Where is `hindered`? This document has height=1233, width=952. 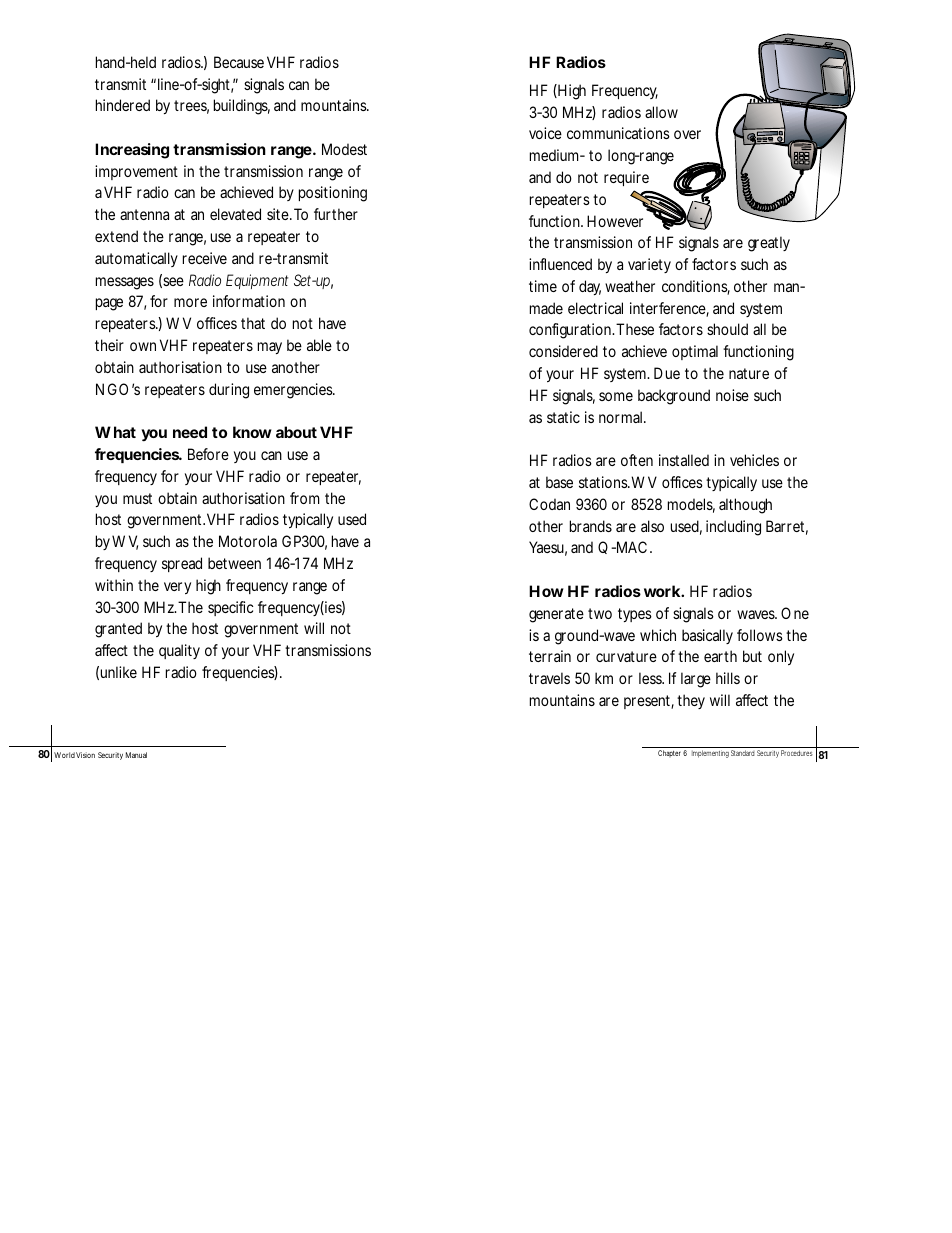 hindered is located at coordinates (123, 105).
